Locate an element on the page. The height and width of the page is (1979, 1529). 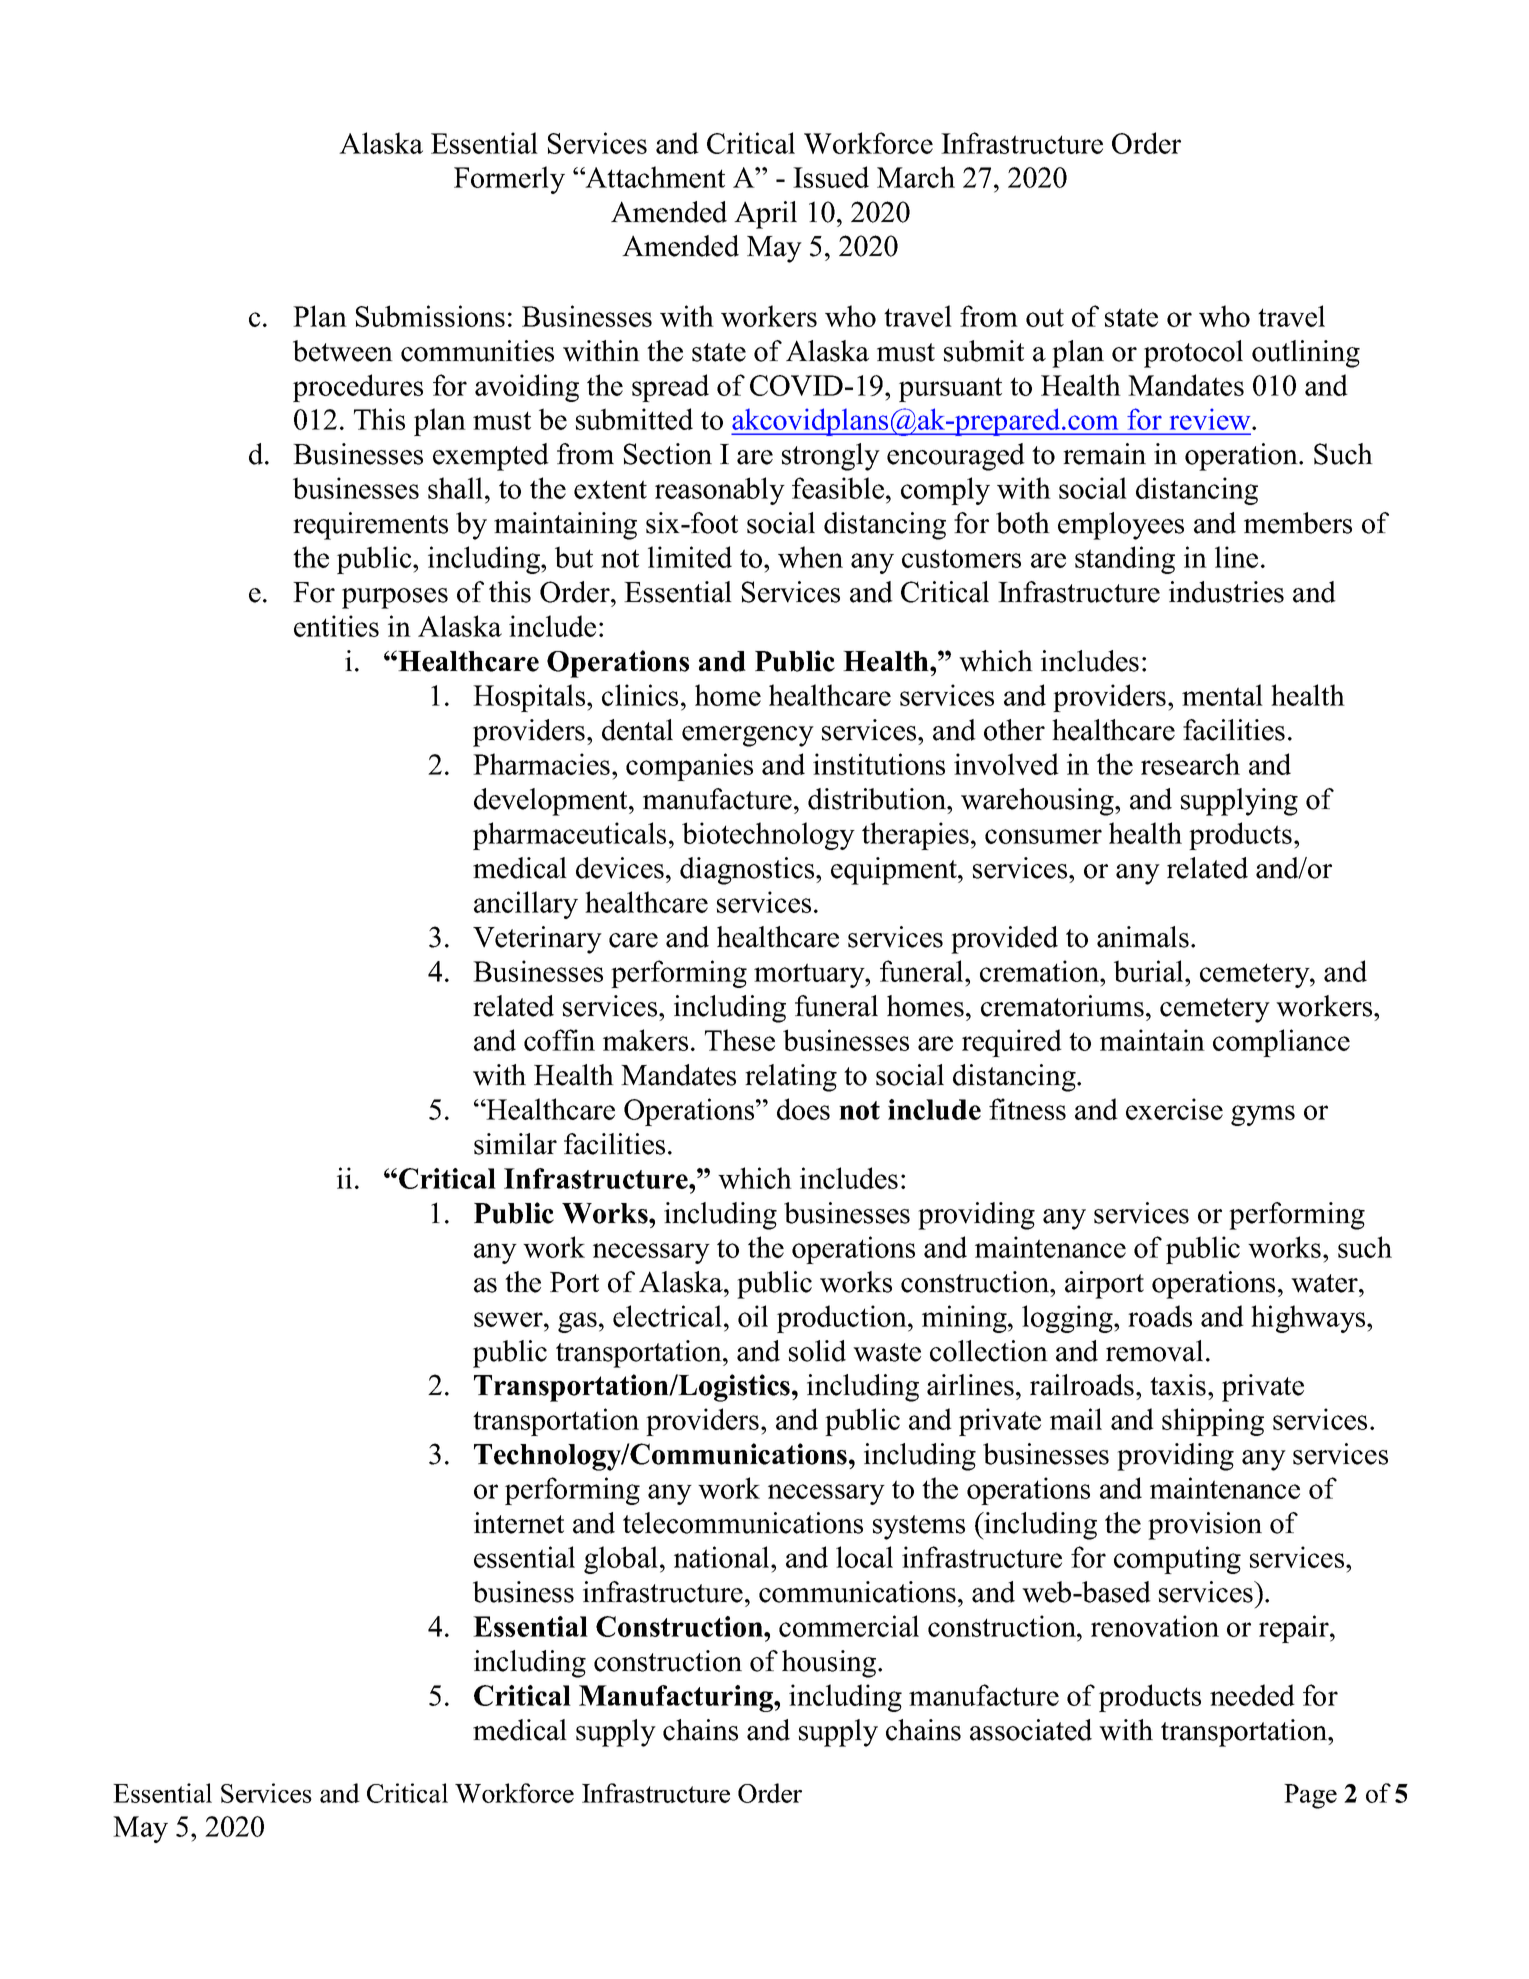
purposes is located at coordinates (395, 598).
